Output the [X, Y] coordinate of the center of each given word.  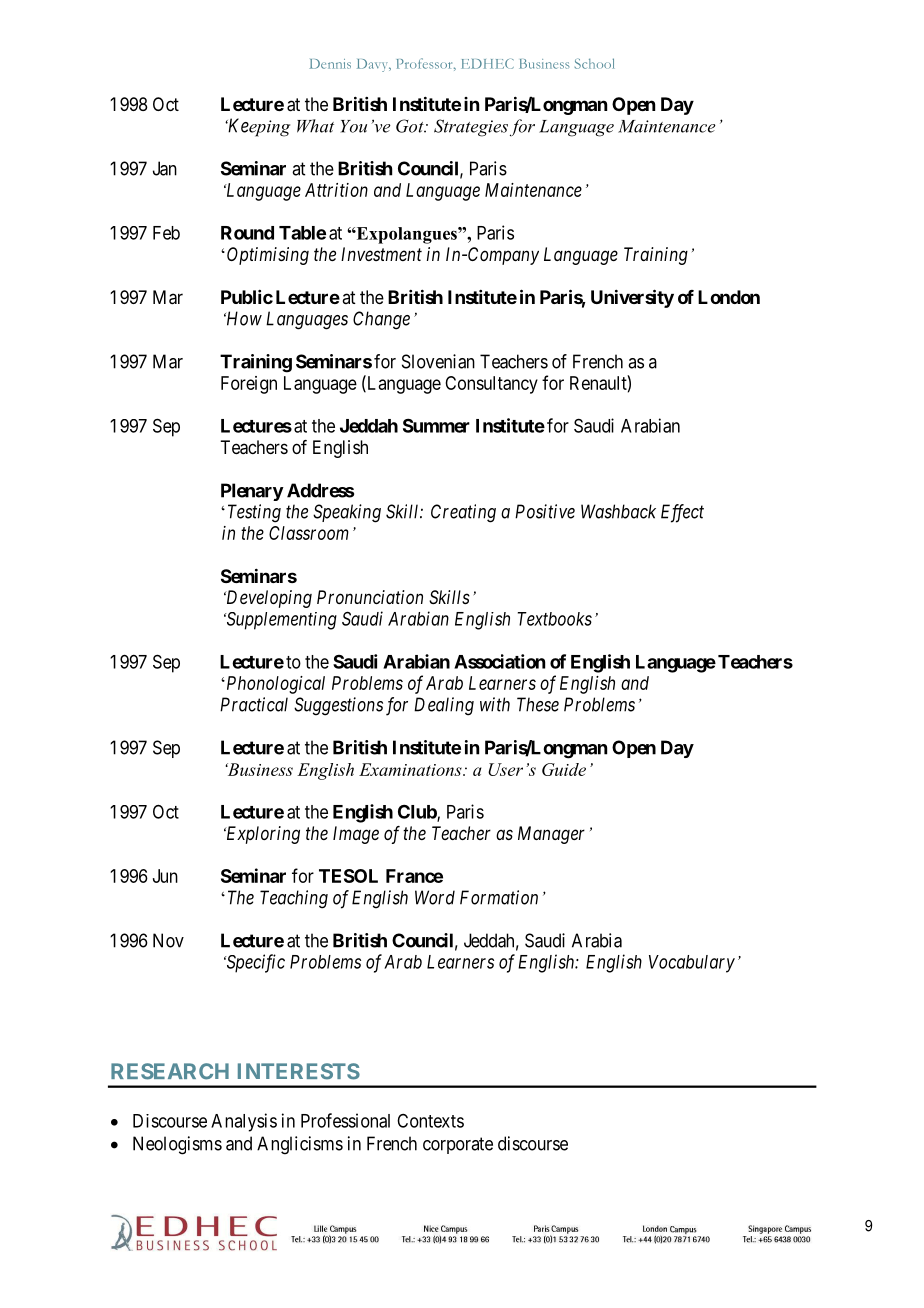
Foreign [249, 385]
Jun [165, 876]
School [594, 63]
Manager [551, 835]
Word [435, 897]
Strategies [471, 128]
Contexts [430, 1121]
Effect [682, 513]
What [315, 126]
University [632, 298]
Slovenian [438, 361]
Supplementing [280, 621]
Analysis [244, 1122]
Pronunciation [370, 597]
